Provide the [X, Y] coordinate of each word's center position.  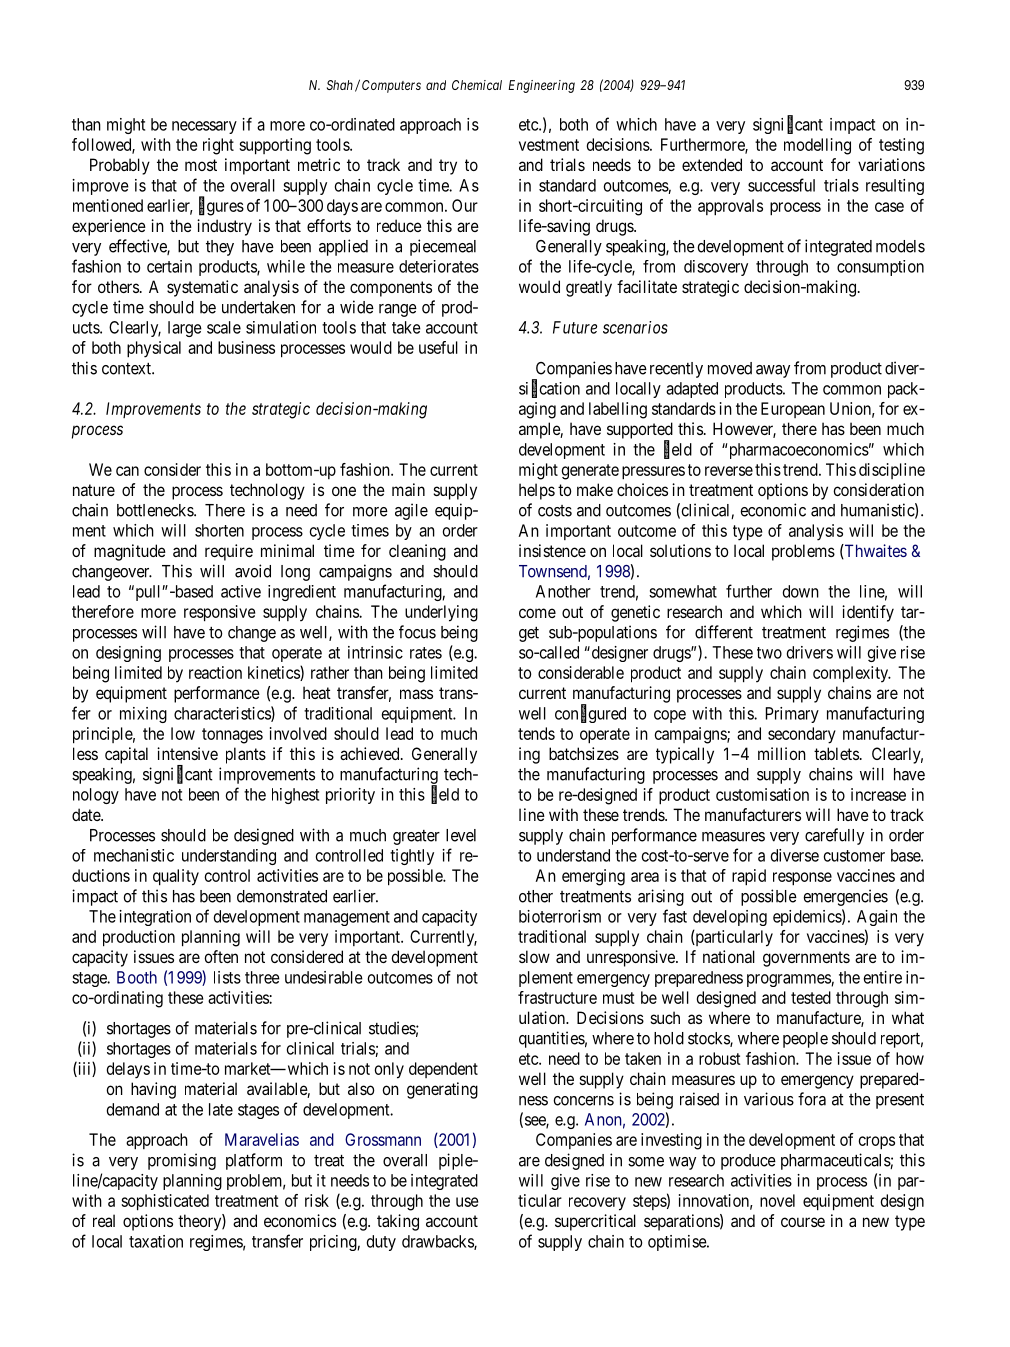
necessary [204, 127]
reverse [729, 471]
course [803, 1222]
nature [94, 490]
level [461, 835]
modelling [817, 146]
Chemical [477, 85]
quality [176, 877]
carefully [834, 836]
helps [537, 491]
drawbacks [438, 1242]
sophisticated [165, 1202]
